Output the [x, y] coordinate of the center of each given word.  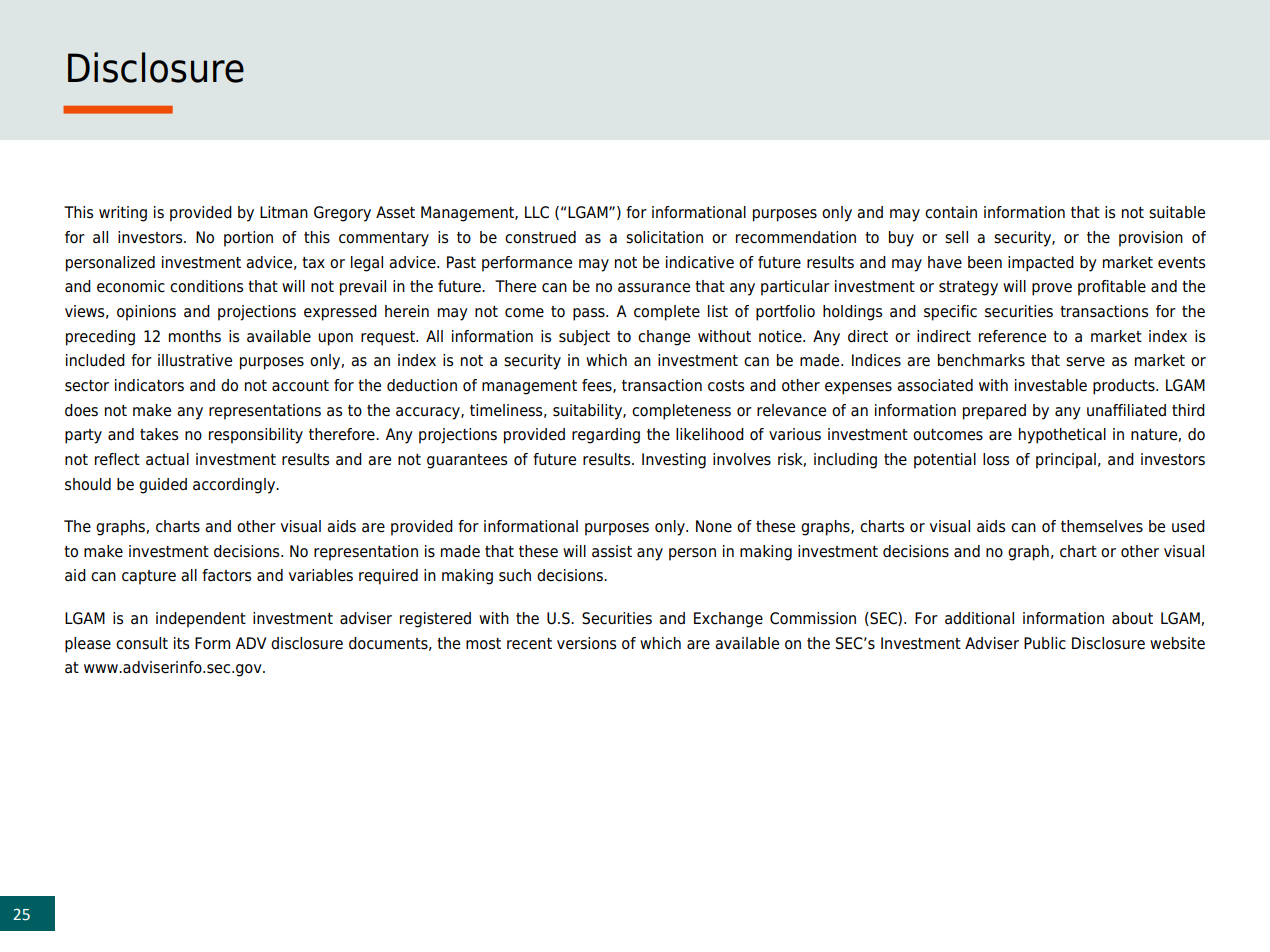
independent [201, 620]
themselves [1102, 526]
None [714, 526]
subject [584, 338]
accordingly [235, 486]
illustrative [195, 360]
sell [956, 237]
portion [248, 239]
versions [586, 643]
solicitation [664, 237]
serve [1085, 362]
